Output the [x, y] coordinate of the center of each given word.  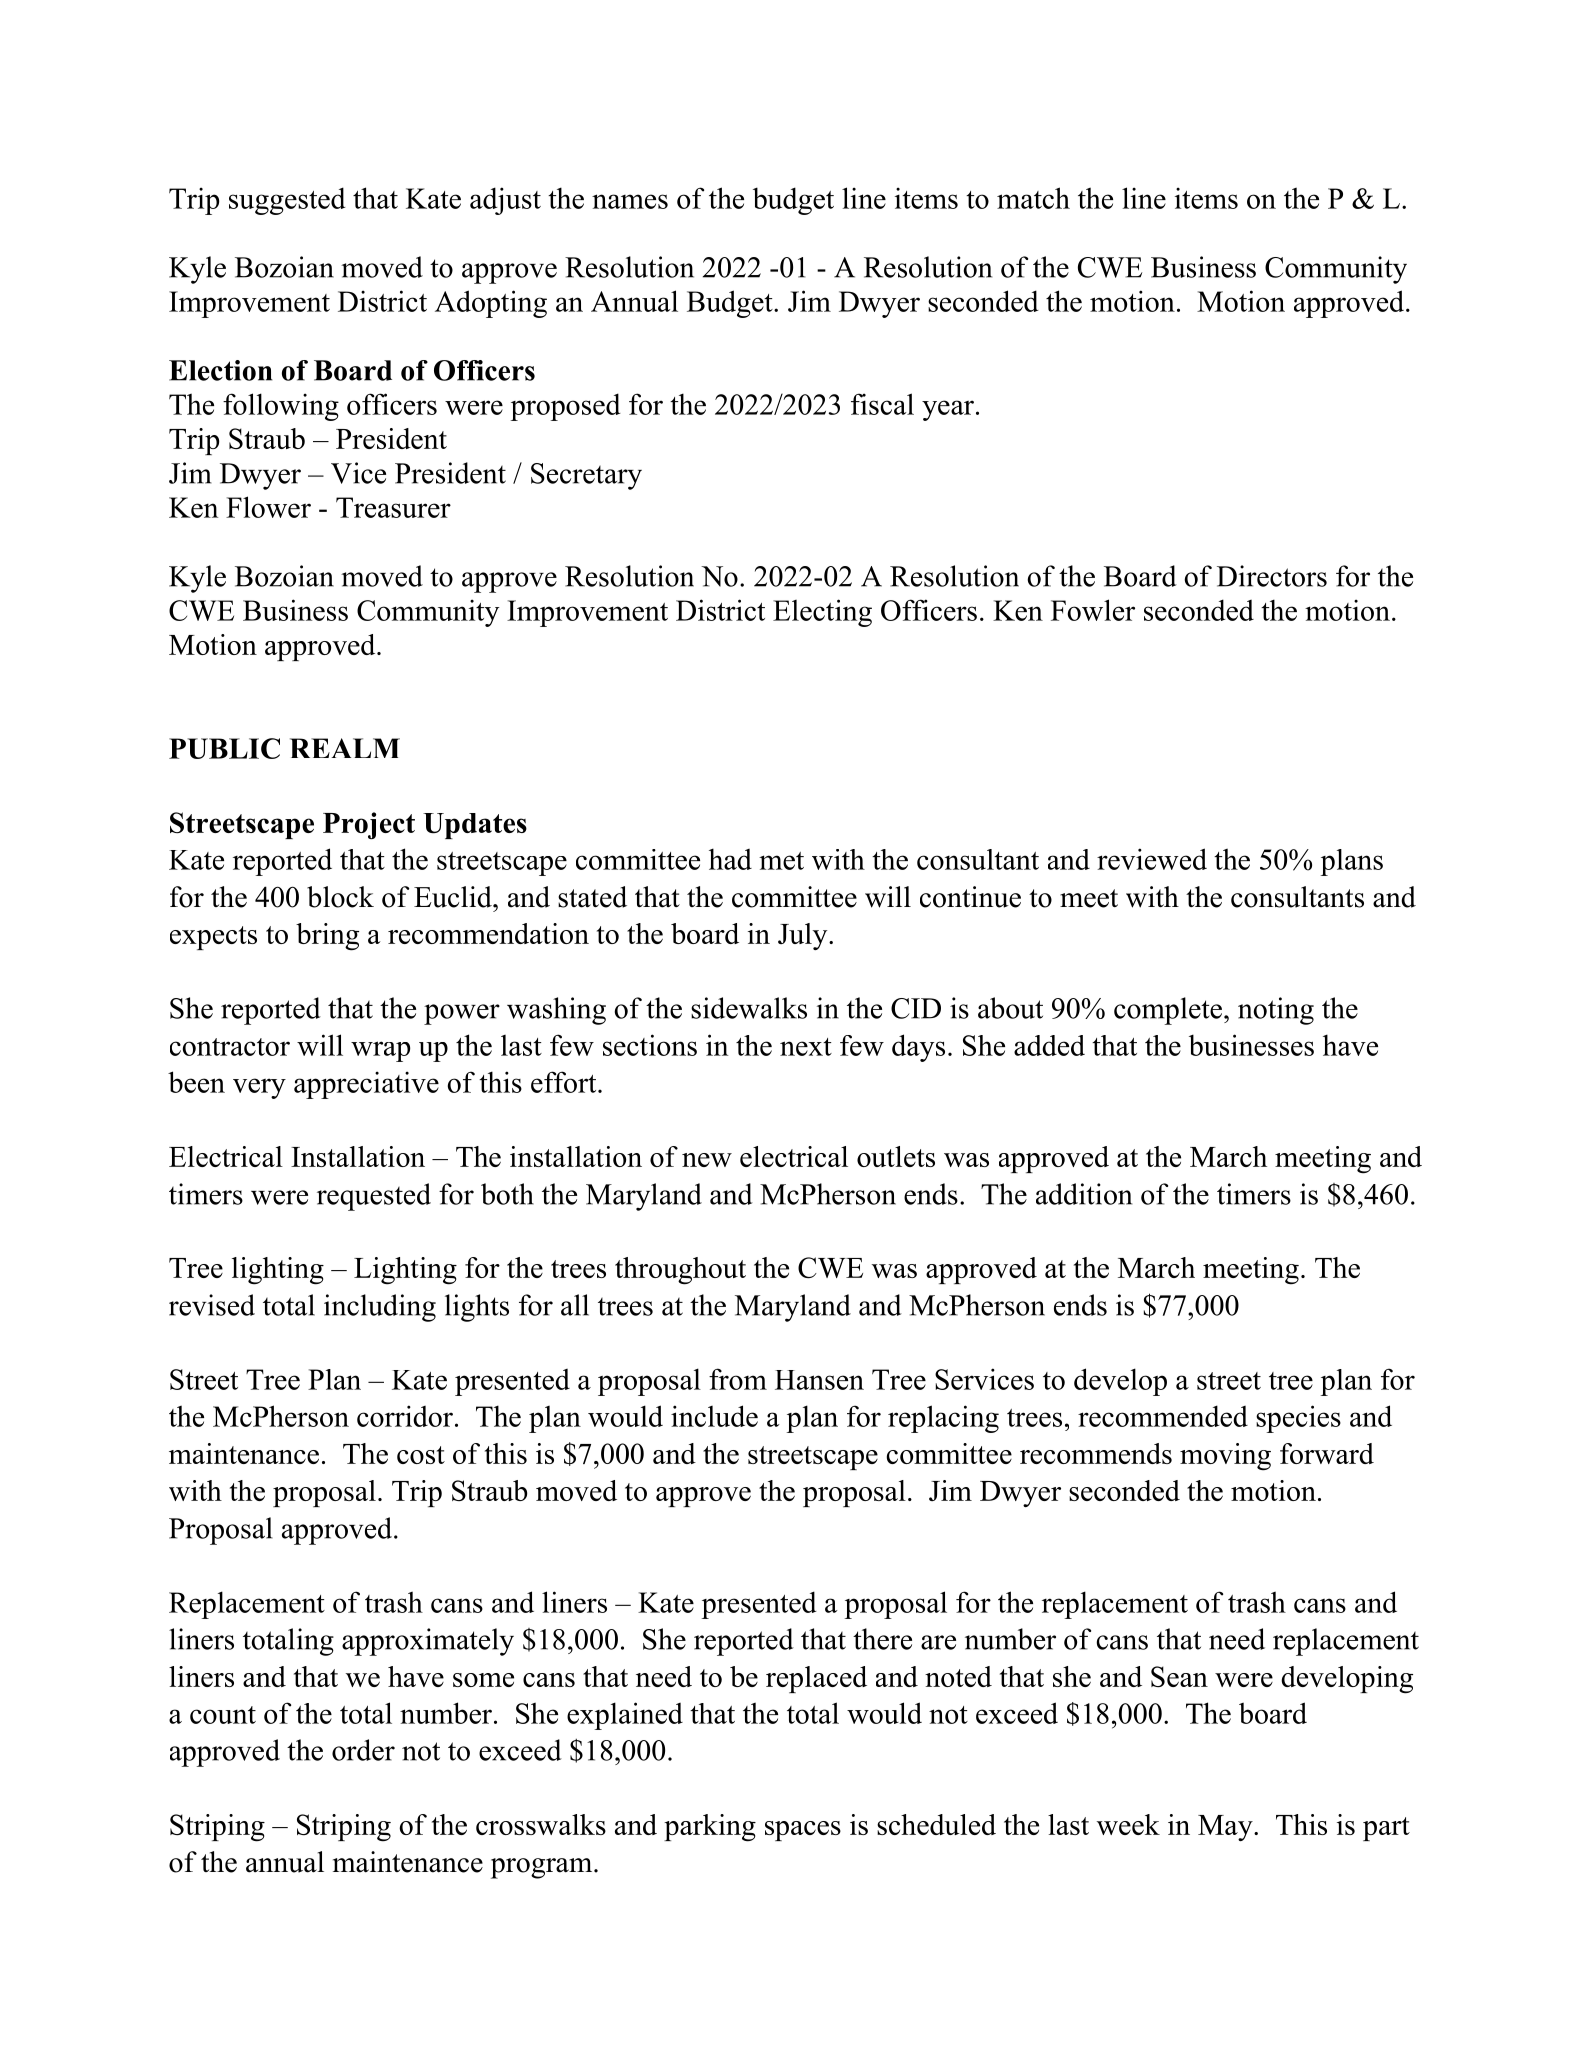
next [806, 1047]
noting [1276, 1011]
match [1033, 198]
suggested [287, 201]
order [363, 1750]
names [630, 201]
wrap [380, 1051]
